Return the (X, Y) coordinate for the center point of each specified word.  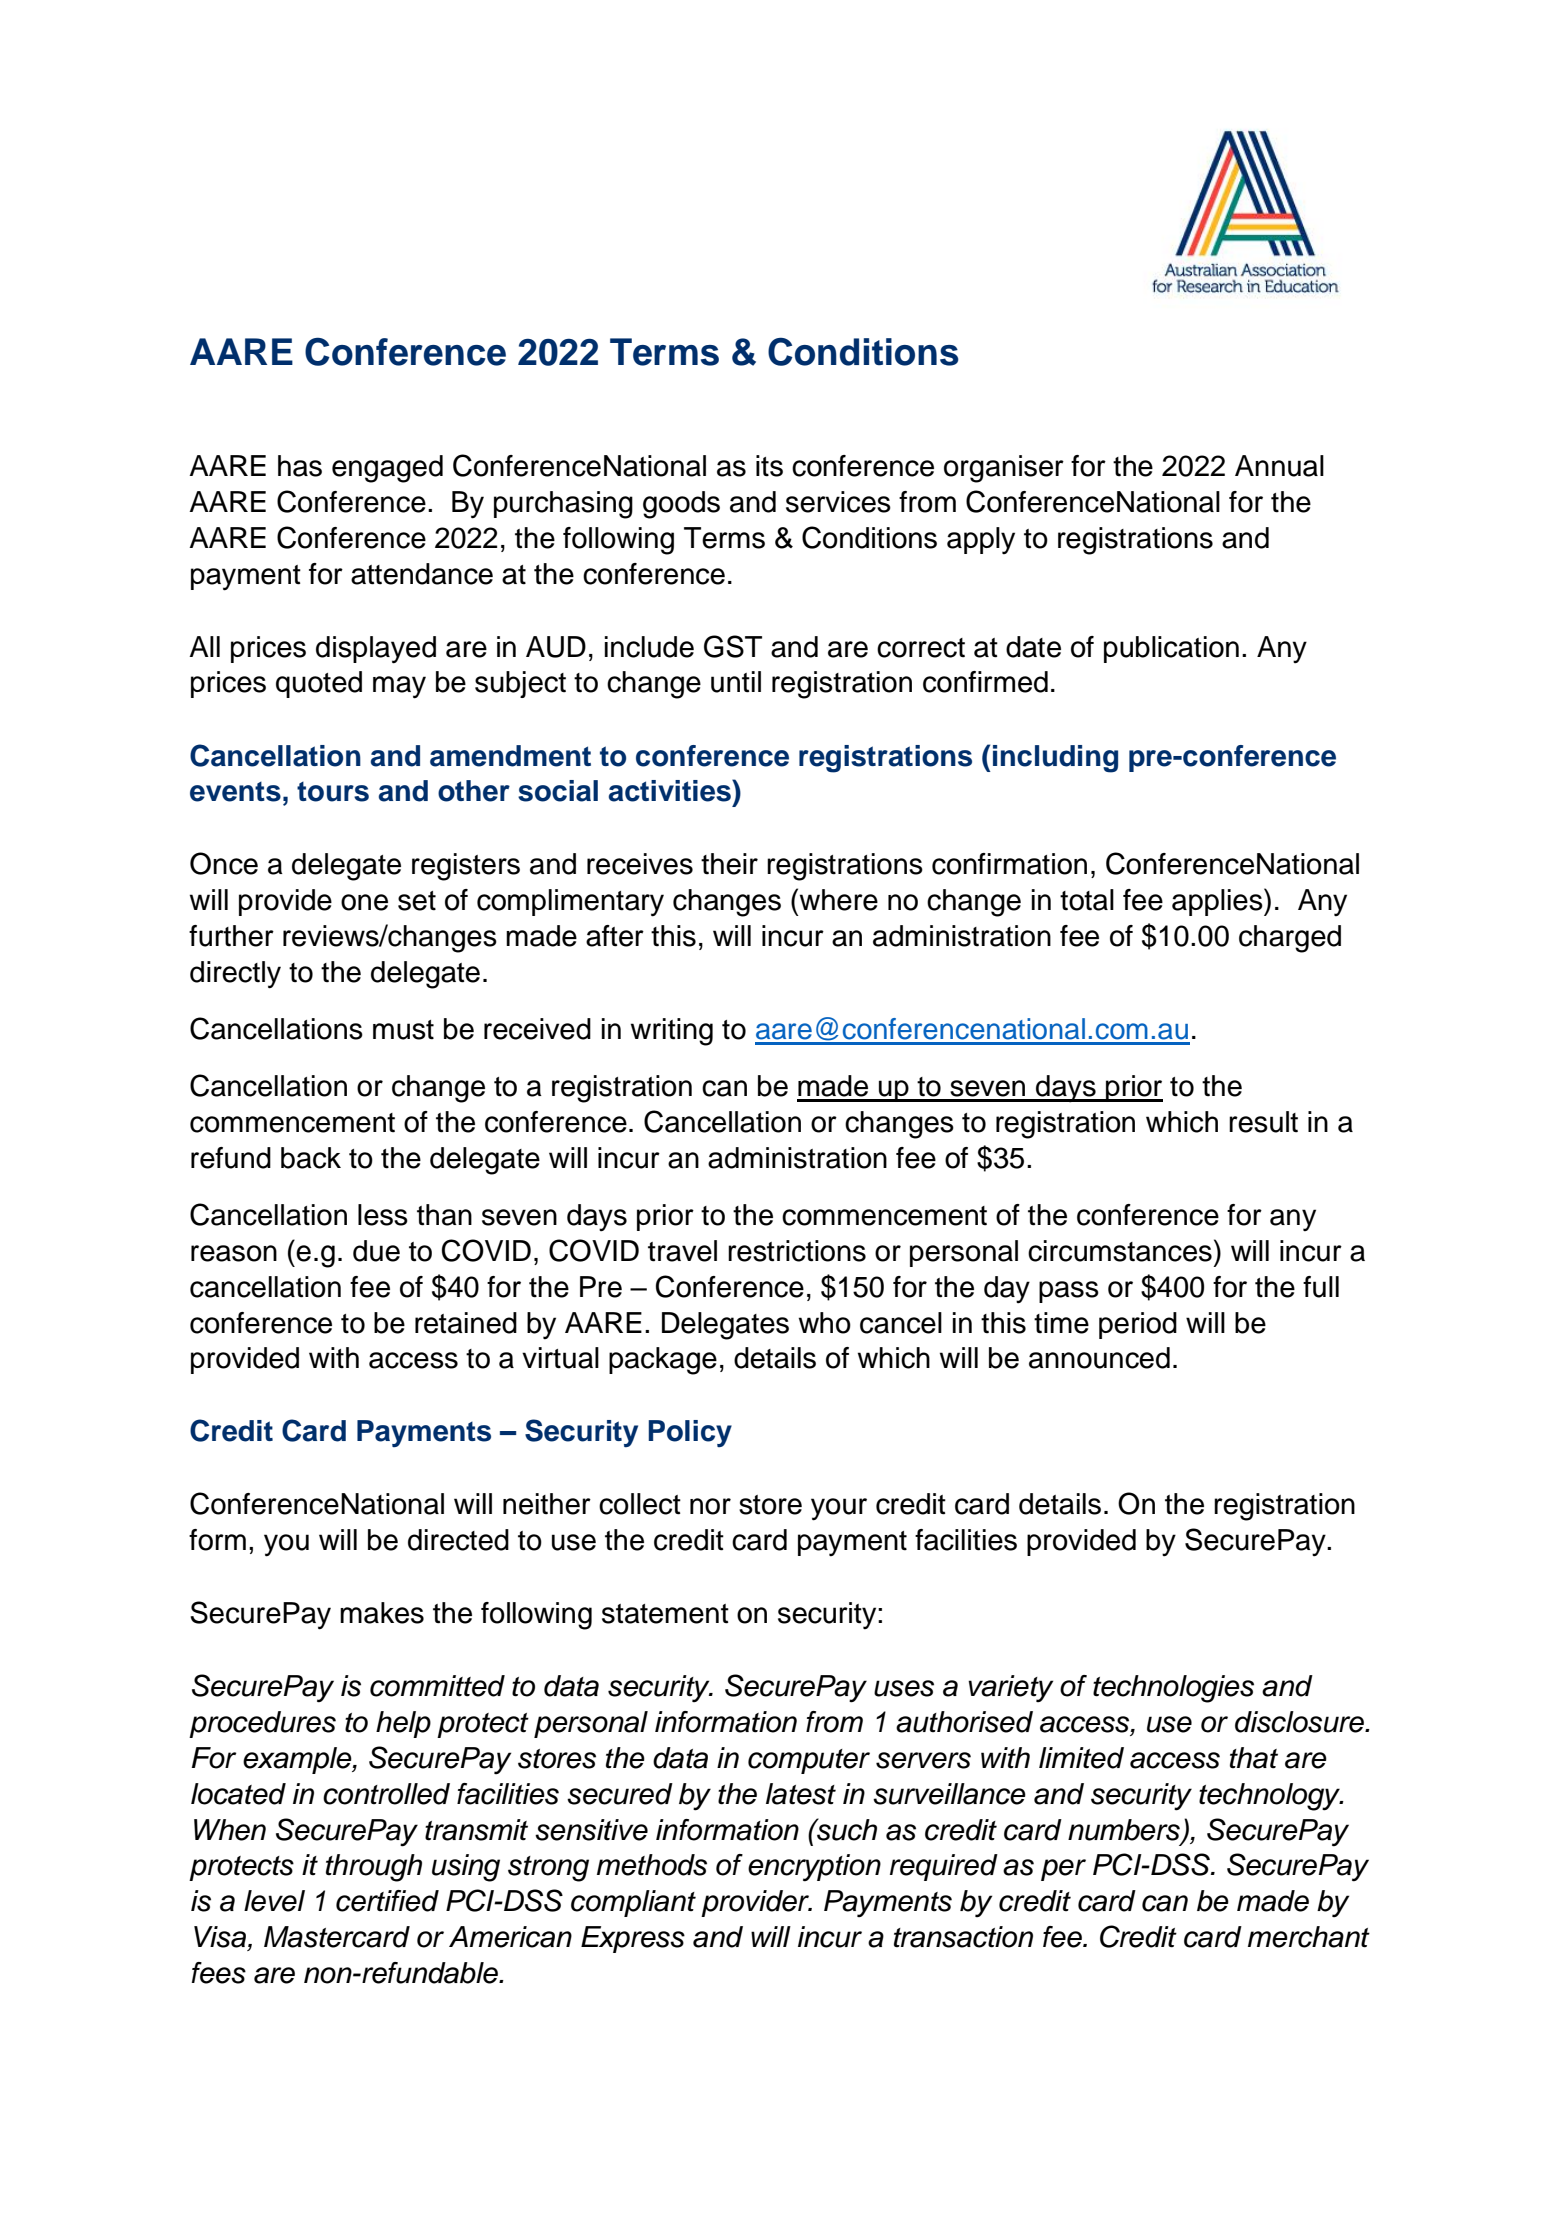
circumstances (1120, 1251)
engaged (387, 469)
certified (387, 1901)
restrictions (797, 1251)
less (383, 1215)
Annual (1279, 466)
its (769, 466)
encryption (814, 1868)
